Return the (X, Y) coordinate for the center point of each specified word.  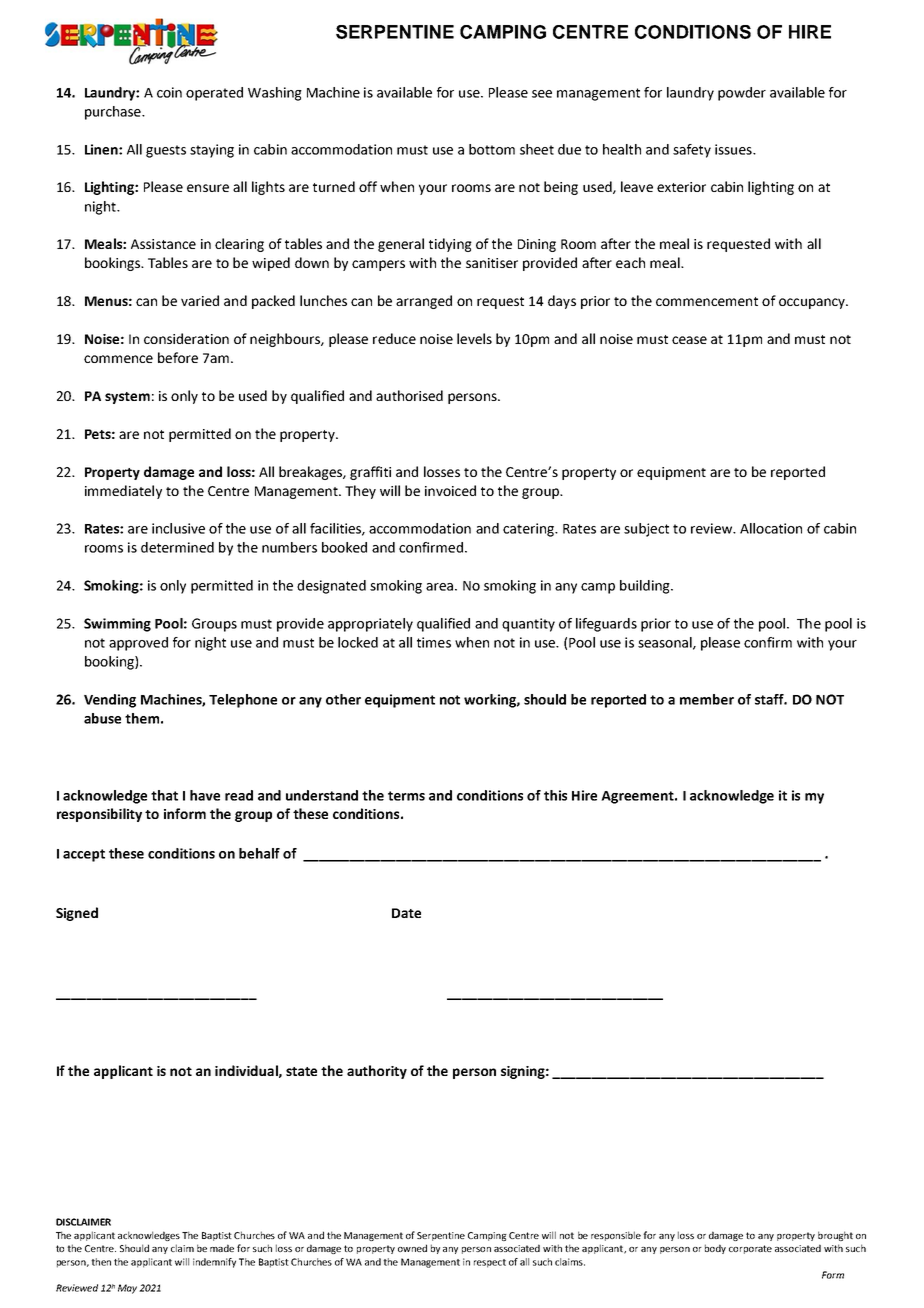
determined (177, 547)
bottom (492, 149)
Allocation (771, 528)
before (178, 357)
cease (689, 340)
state (301, 1071)
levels (474, 338)
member (707, 699)
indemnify (214, 1263)
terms (406, 796)
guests (166, 151)
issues (734, 149)
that (164, 795)
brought (835, 1236)
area (439, 587)
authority (377, 1072)
